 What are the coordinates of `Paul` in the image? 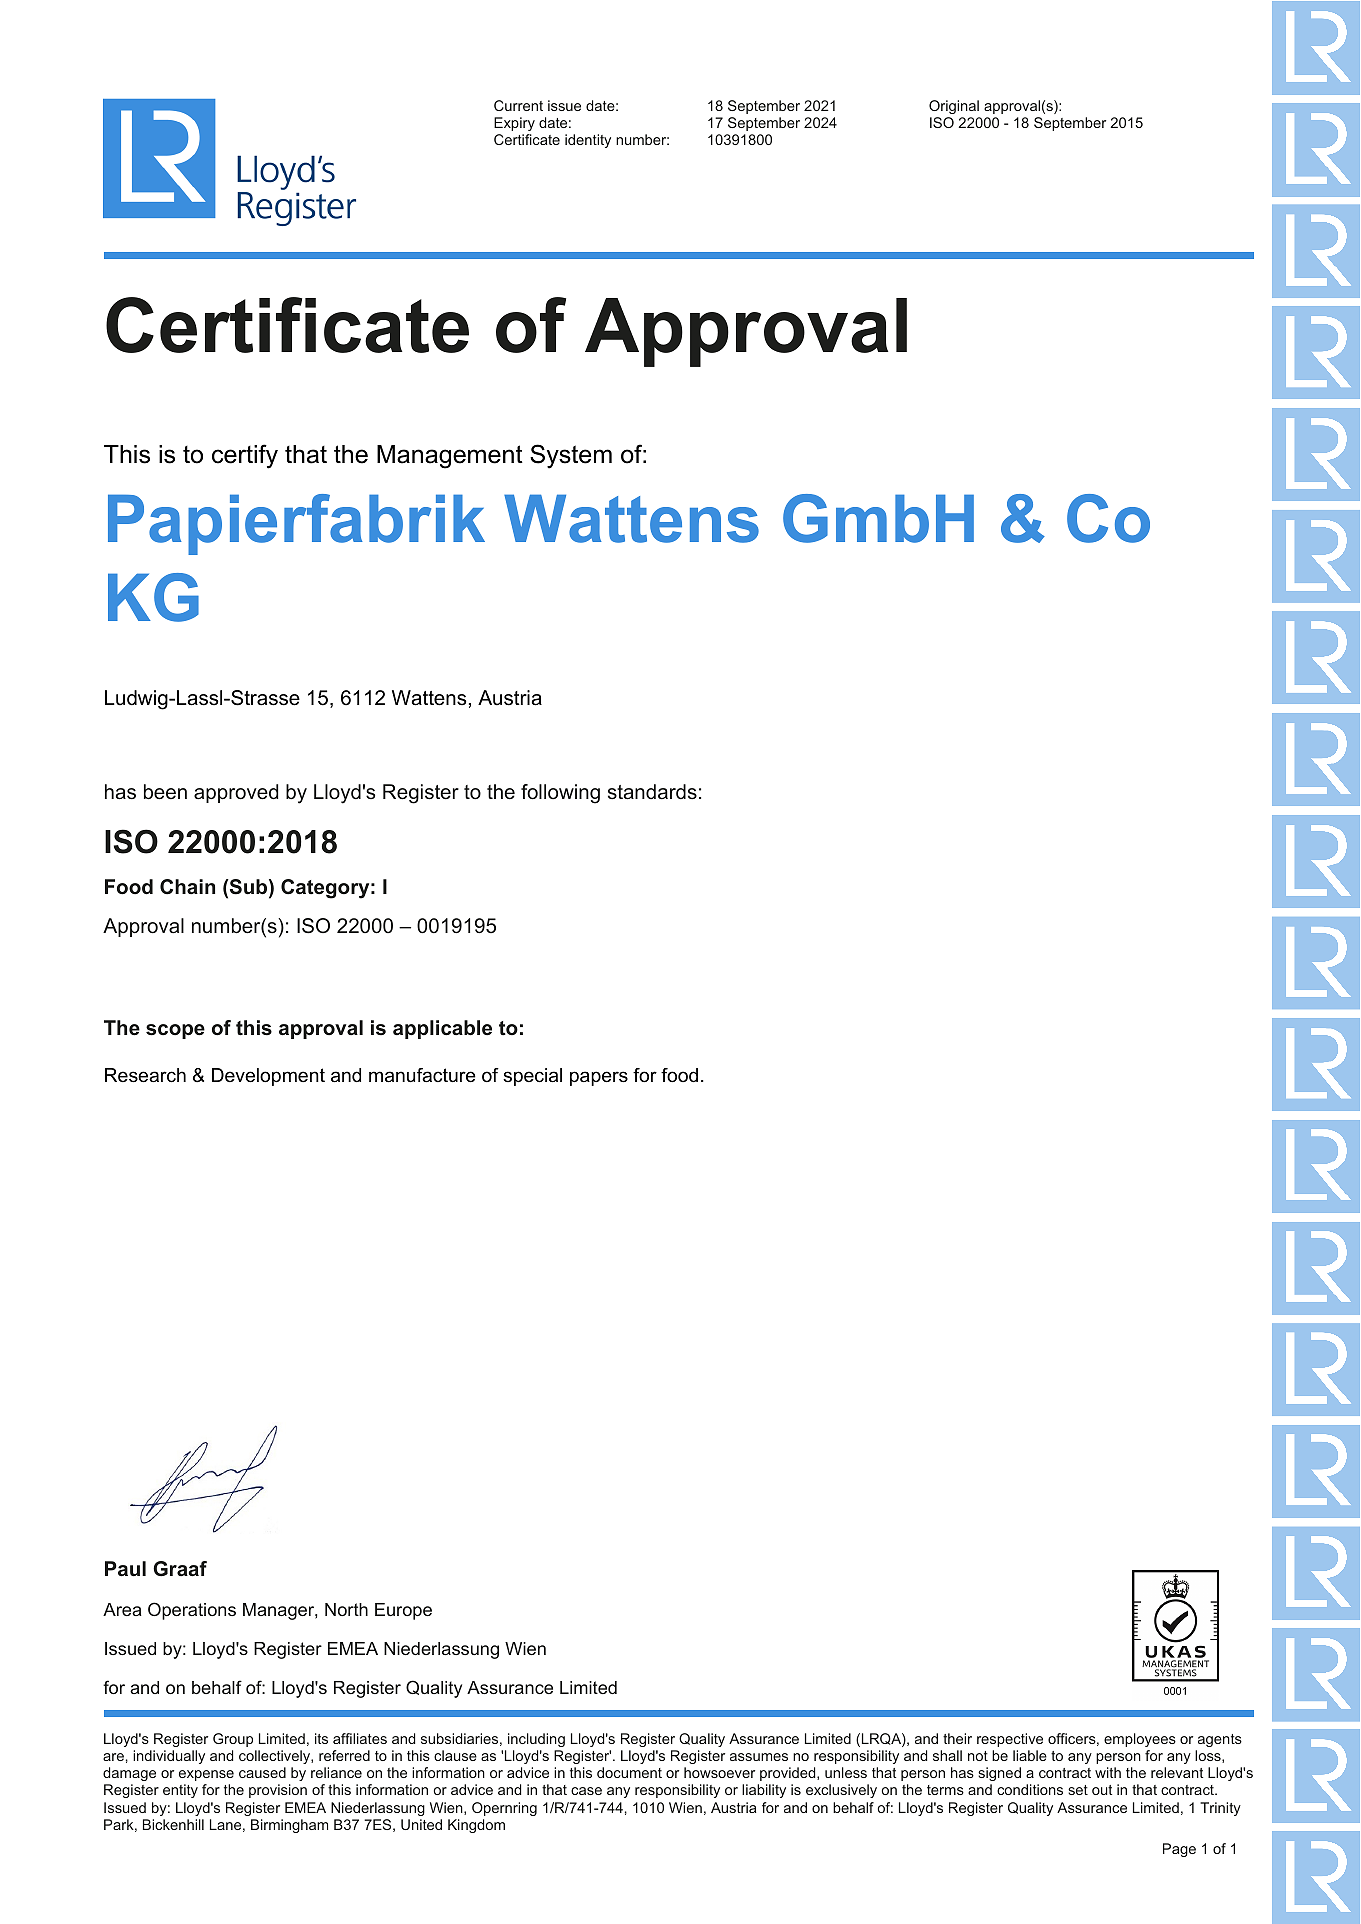 It's located at (125, 1569).
